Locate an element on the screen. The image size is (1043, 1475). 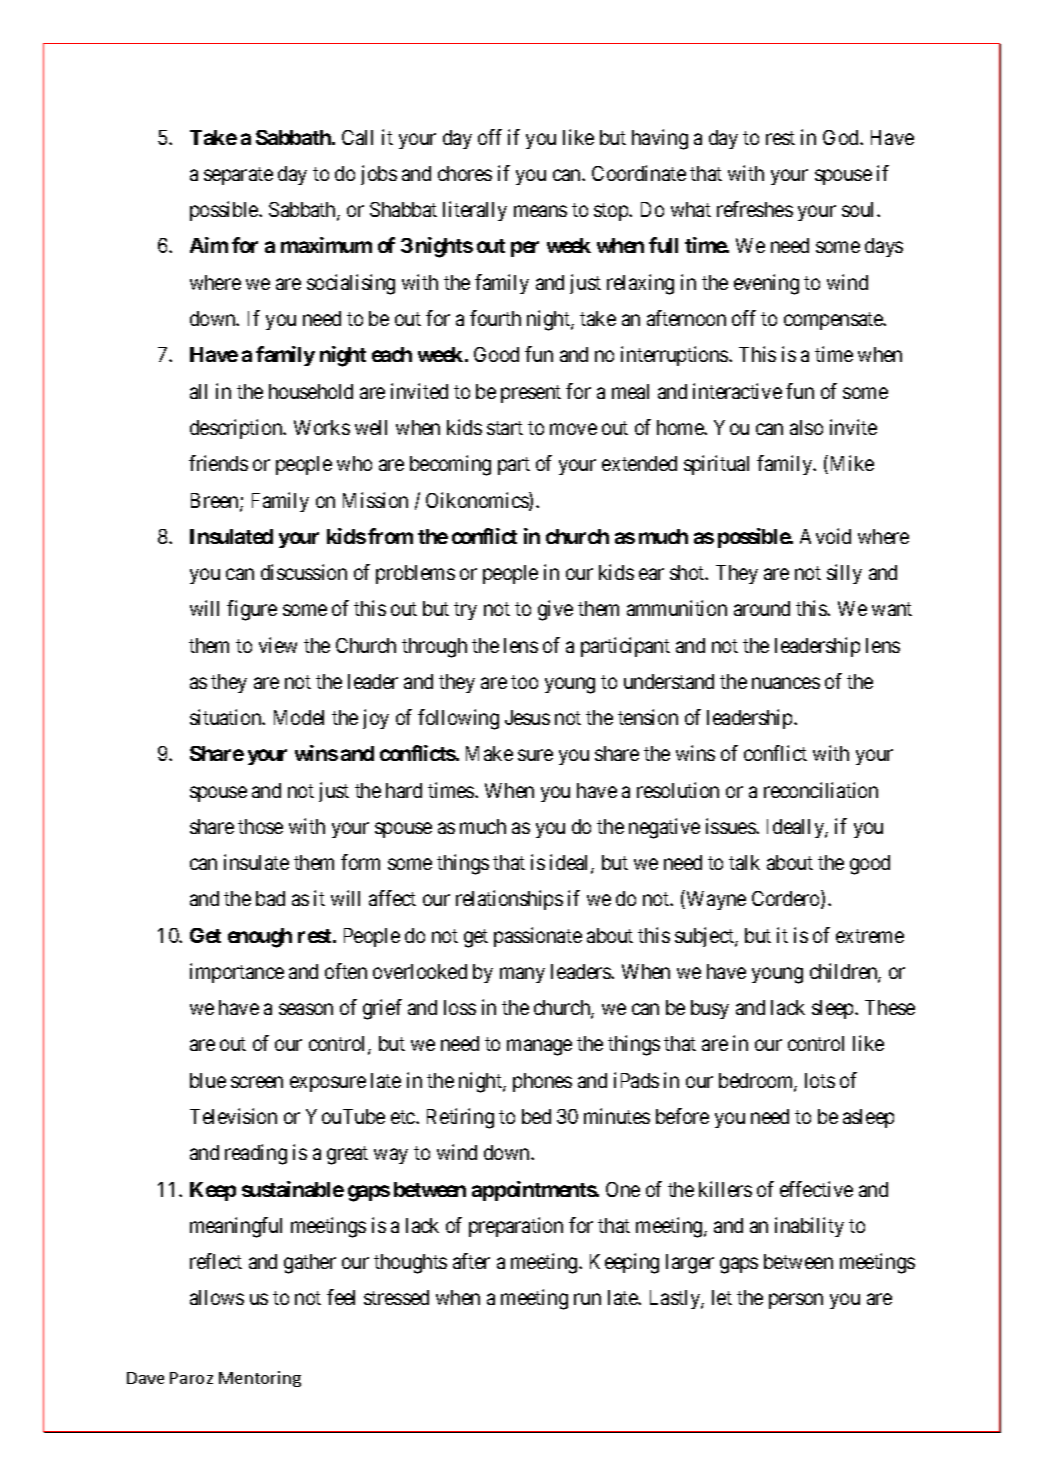
lots is located at coordinates (820, 1080).
